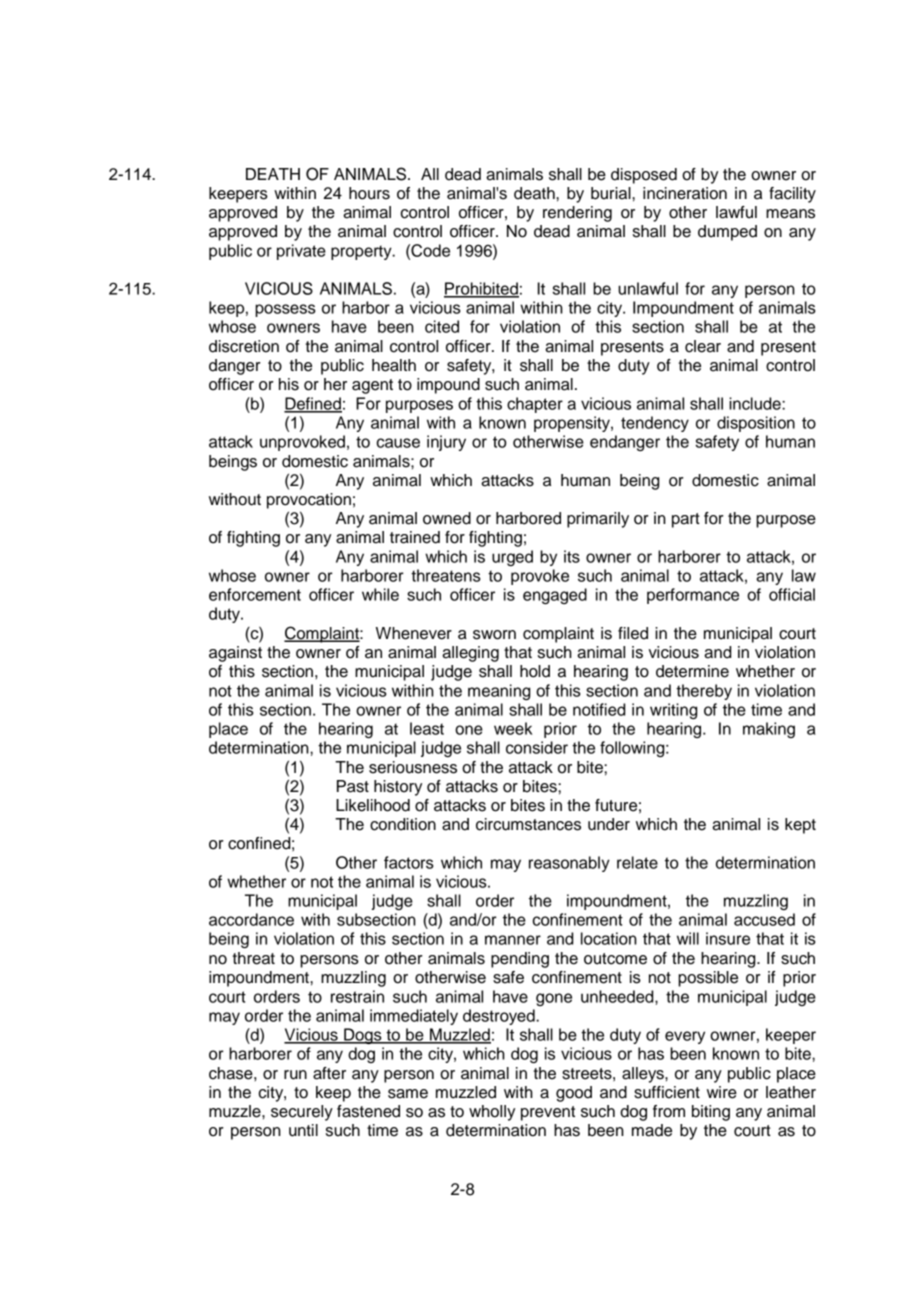  I want to click on disposition, so click(756, 424).
